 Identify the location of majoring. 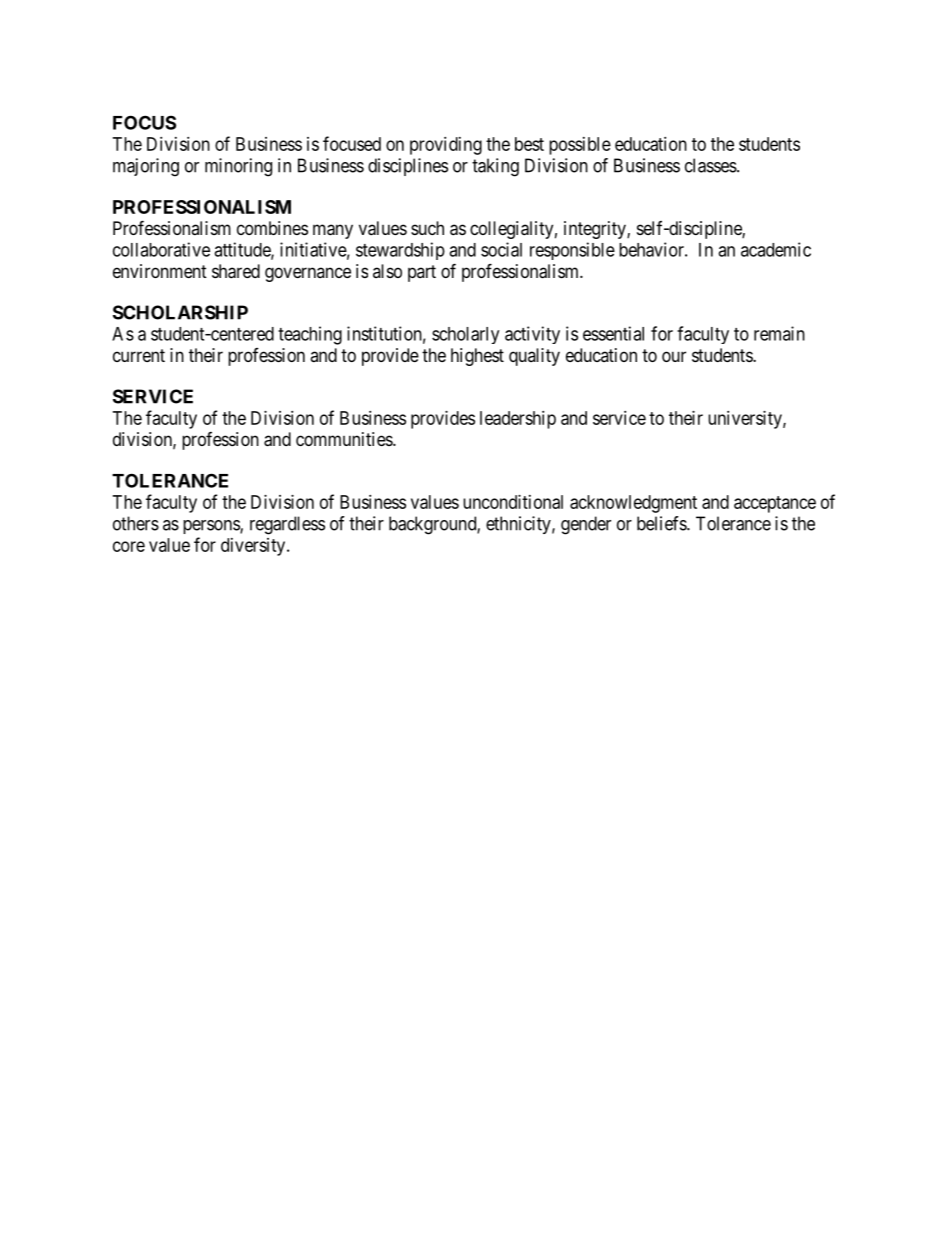
(146, 167).
